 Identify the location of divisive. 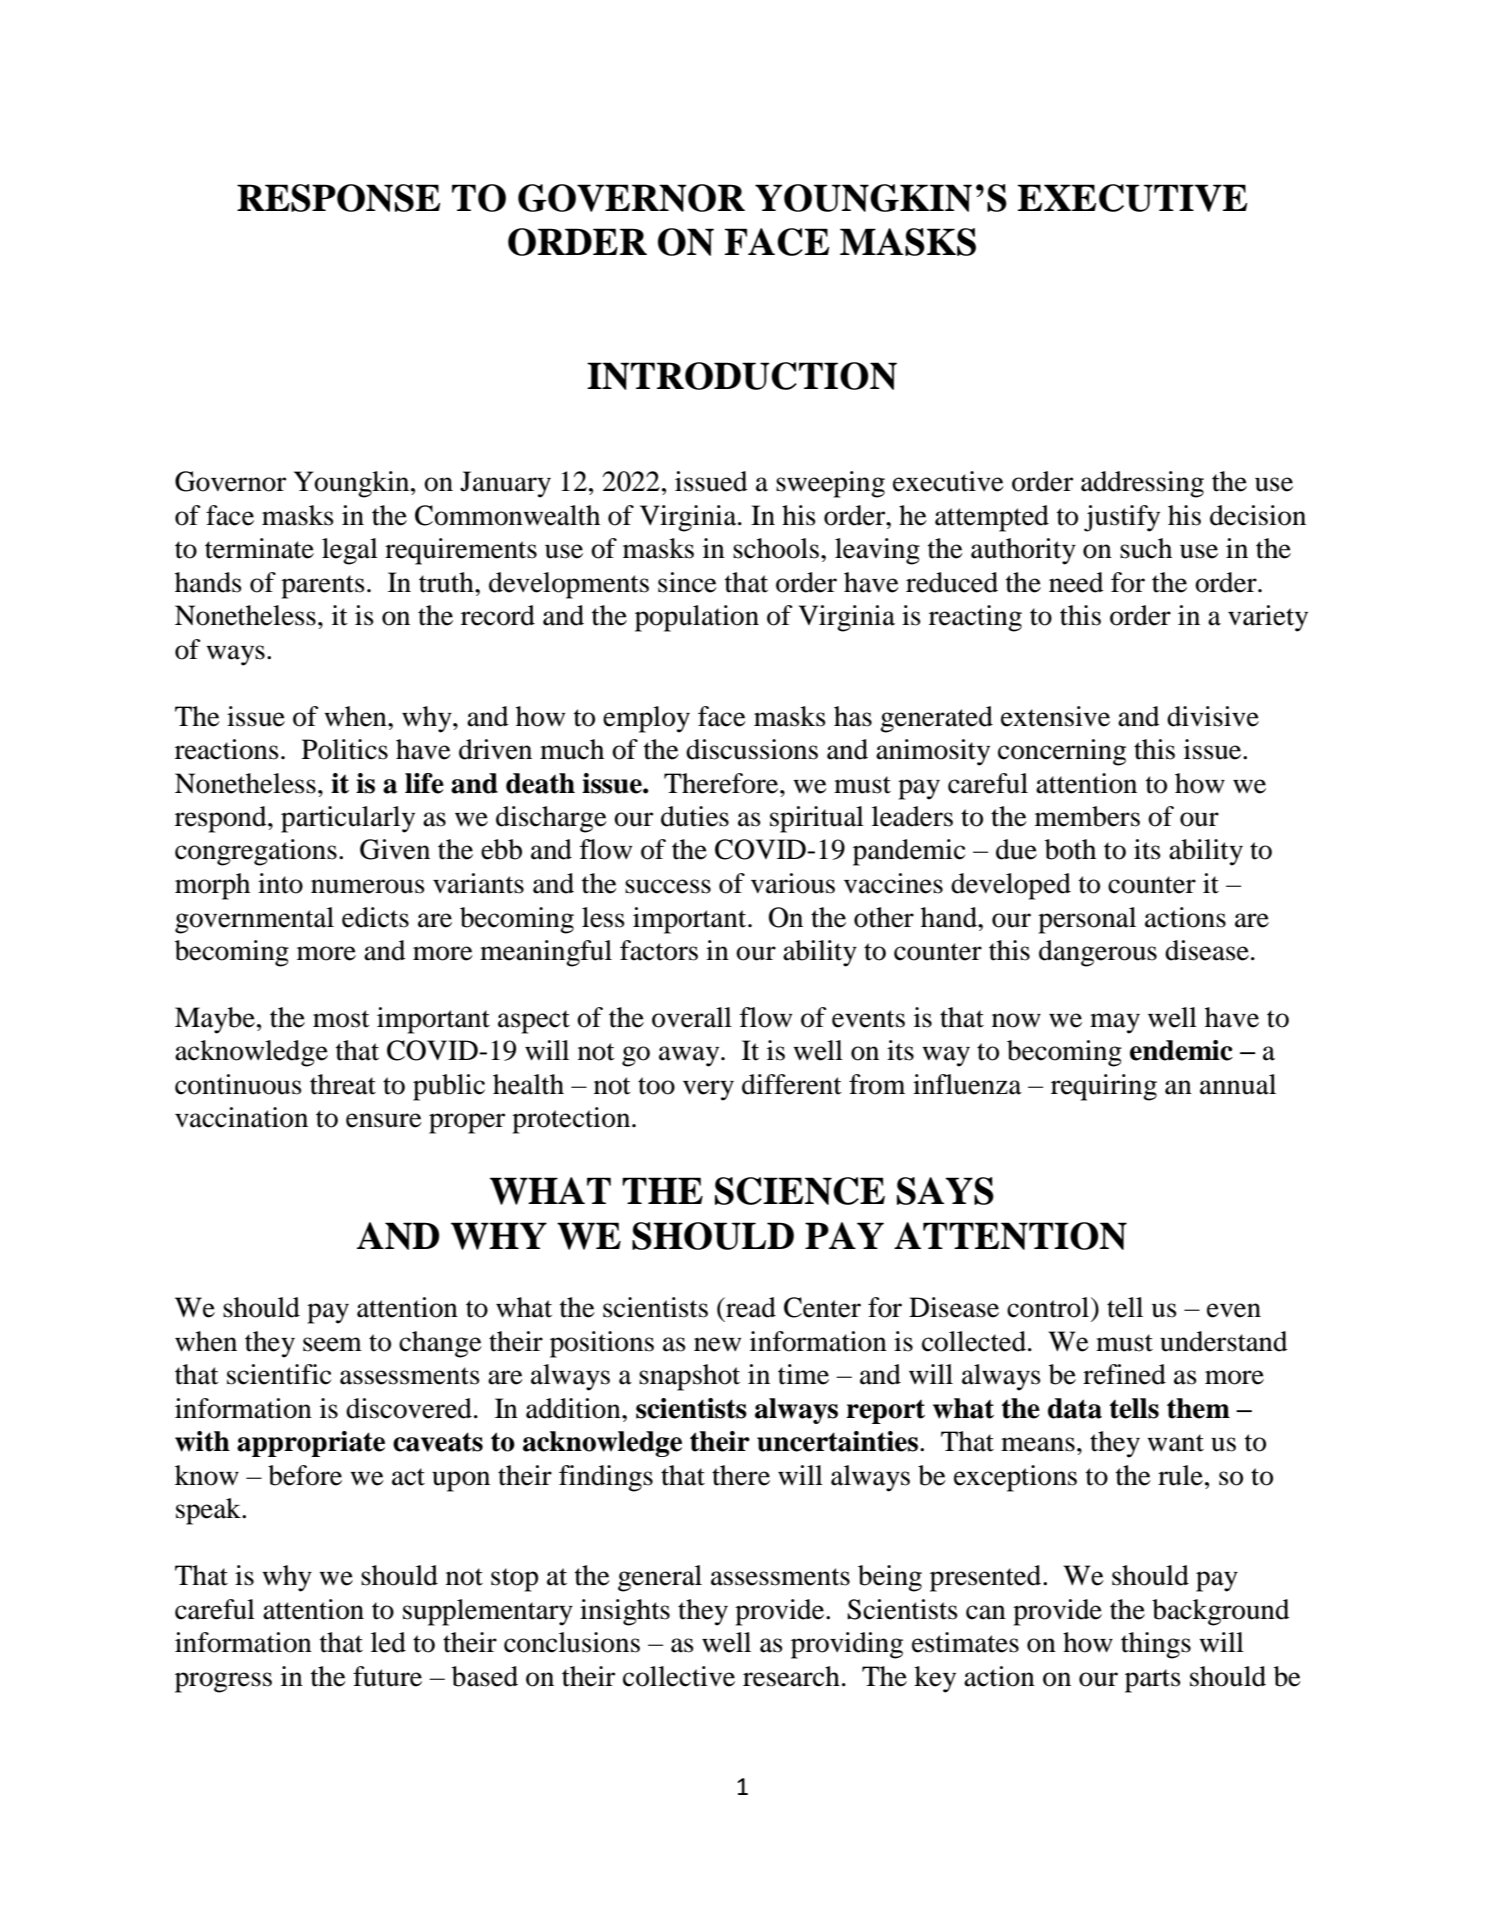
(1213, 716).
